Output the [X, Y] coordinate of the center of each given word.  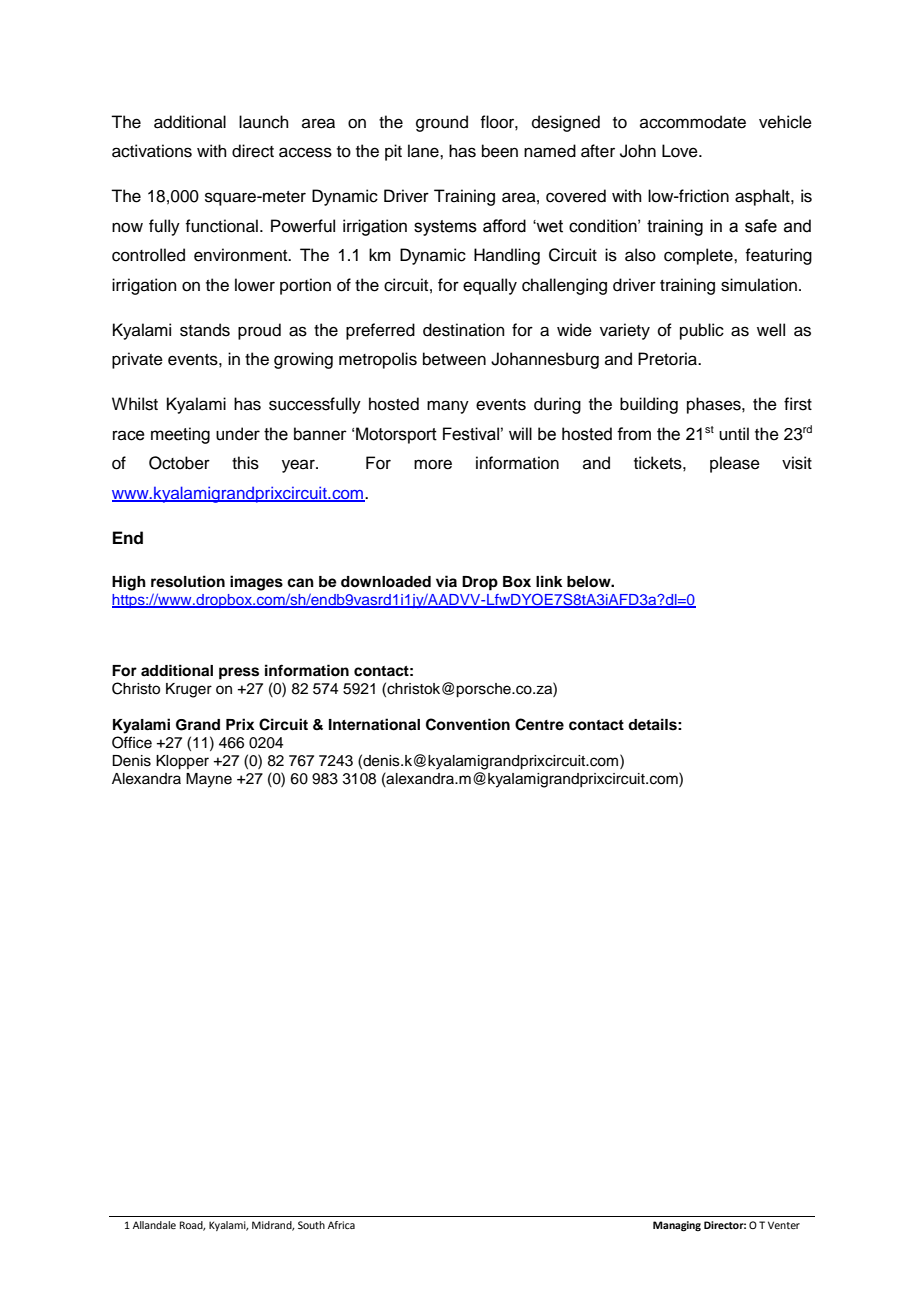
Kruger [189, 690]
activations [152, 151]
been [500, 151]
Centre [539, 724]
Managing [677, 1226]
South [311, 1225]
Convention [468, 724]
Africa [341, 1225]
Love [681, 151]
